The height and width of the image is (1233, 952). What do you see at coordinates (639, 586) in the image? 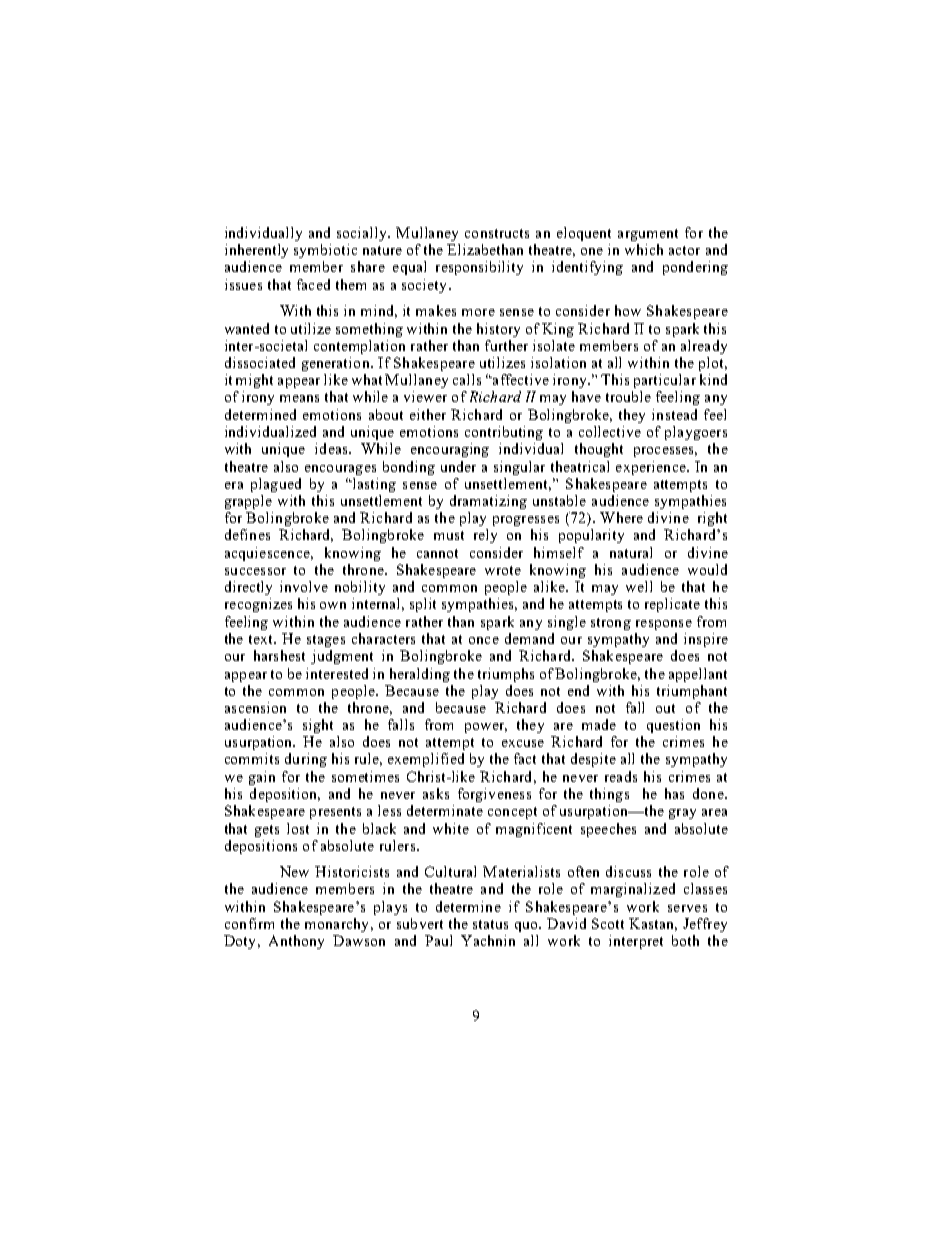
I see `well` at bounding box center [639, 586].
